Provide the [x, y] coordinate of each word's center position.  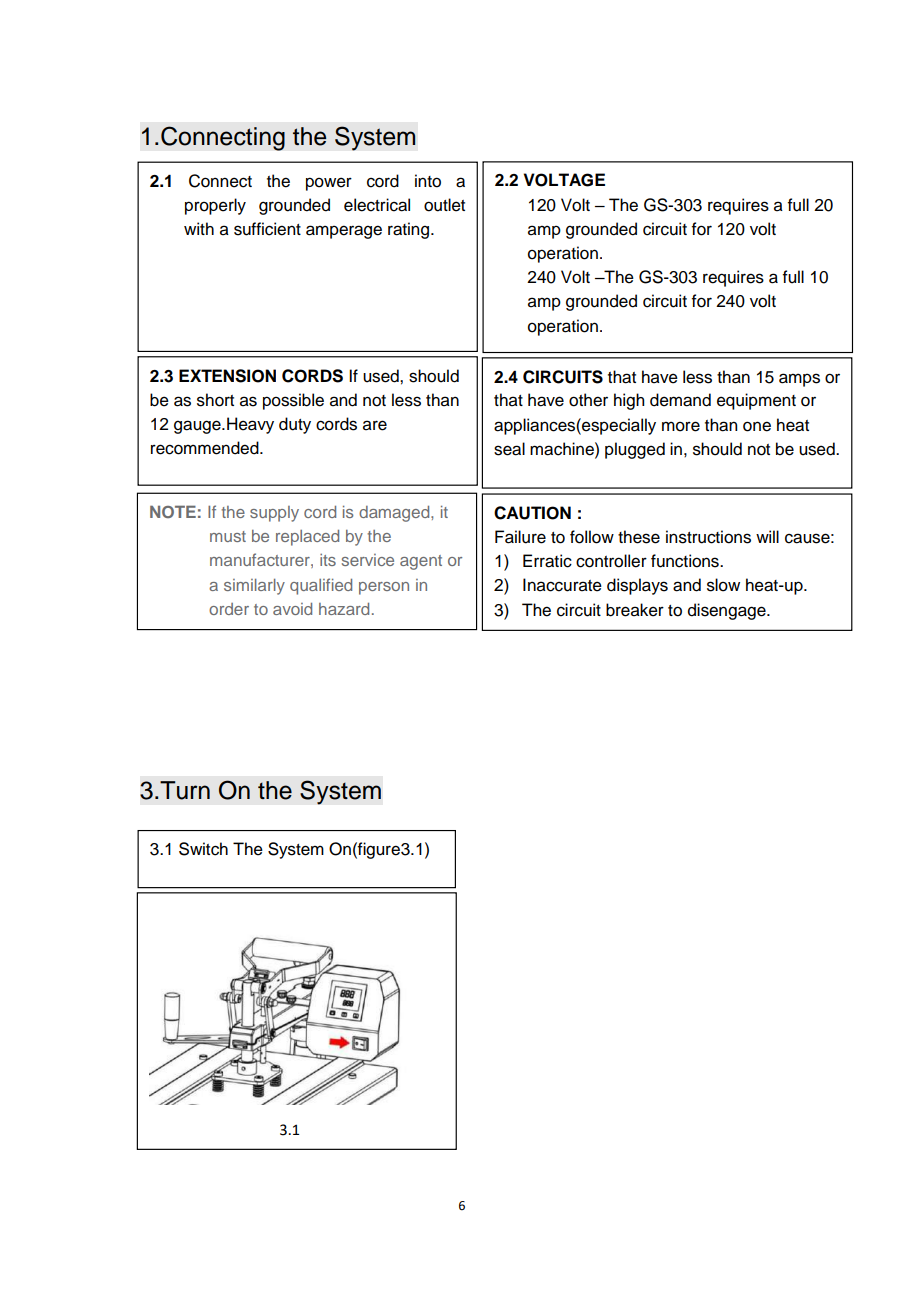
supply [274, 514]
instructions [708, 537]
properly [215, 206]
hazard [344, 609]
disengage [728, 611]
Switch [203, 849]
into [428, 181]
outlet [444, 205]
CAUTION [532, 513]
